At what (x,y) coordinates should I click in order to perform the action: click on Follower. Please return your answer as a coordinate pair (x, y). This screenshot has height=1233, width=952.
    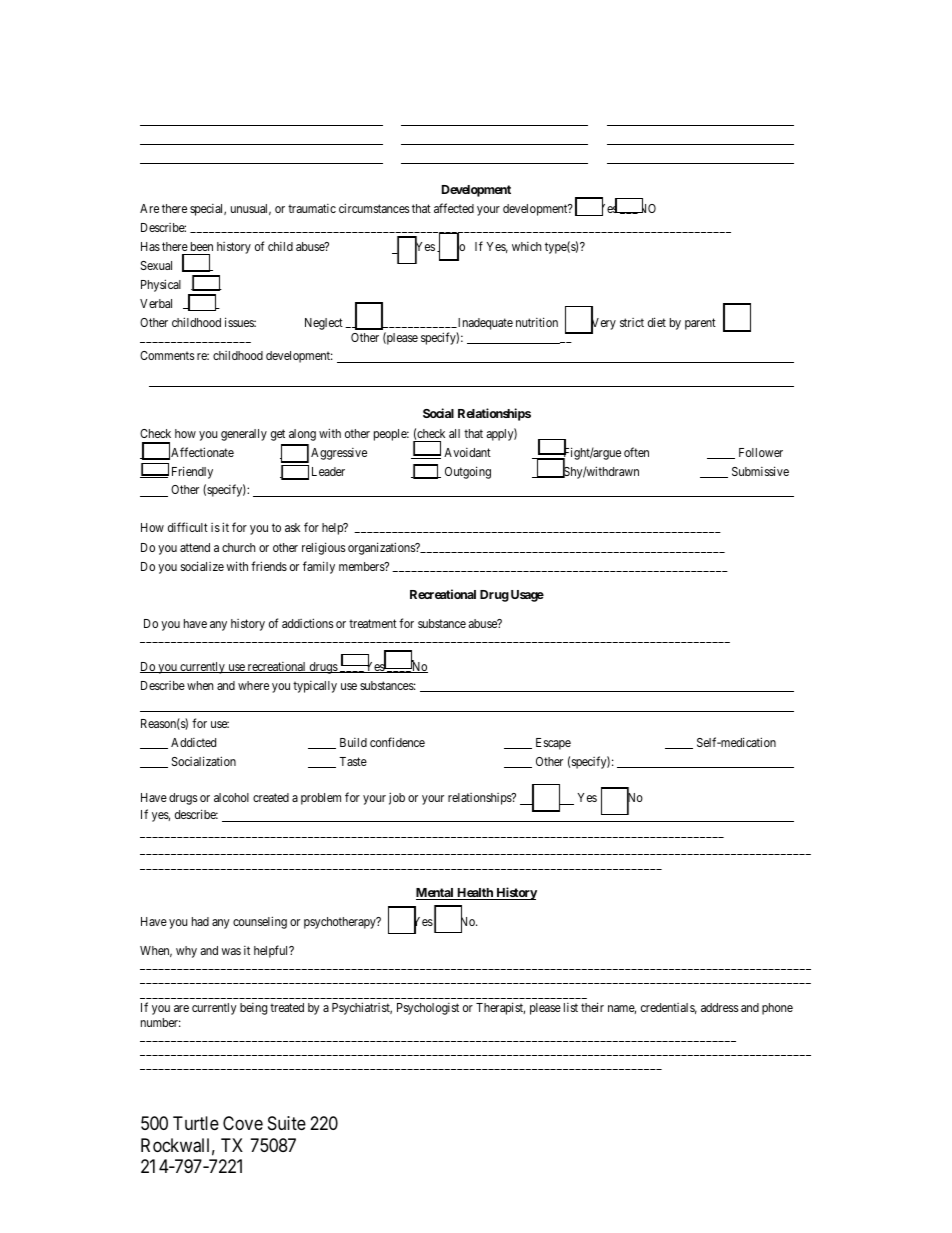
    Looking at the image, I should click on (761, 452).
